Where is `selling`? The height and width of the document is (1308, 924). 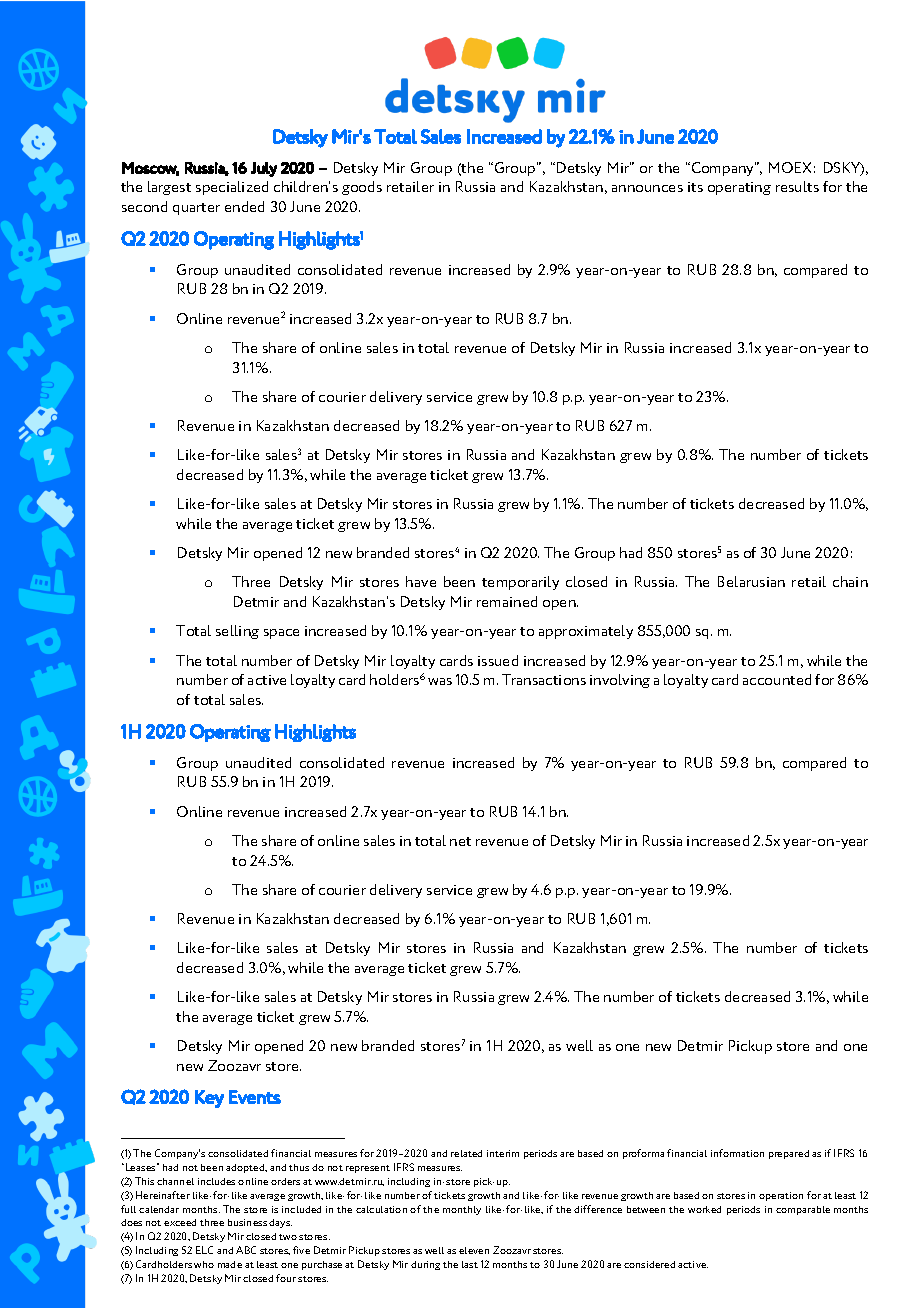
selling is located at coordinates (237, 632).
